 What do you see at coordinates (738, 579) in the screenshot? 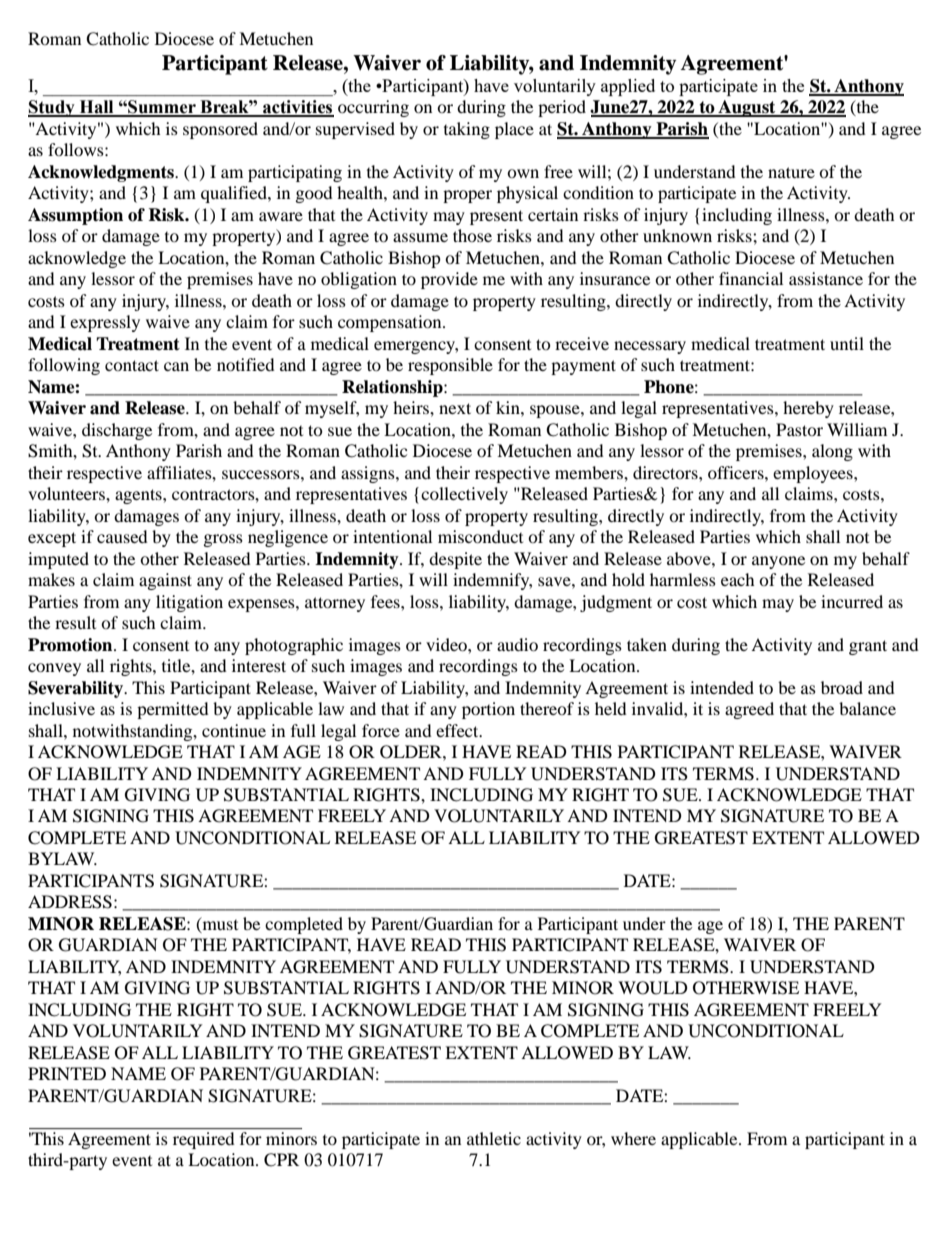
I see `each` at bounding box center [738, 579].
